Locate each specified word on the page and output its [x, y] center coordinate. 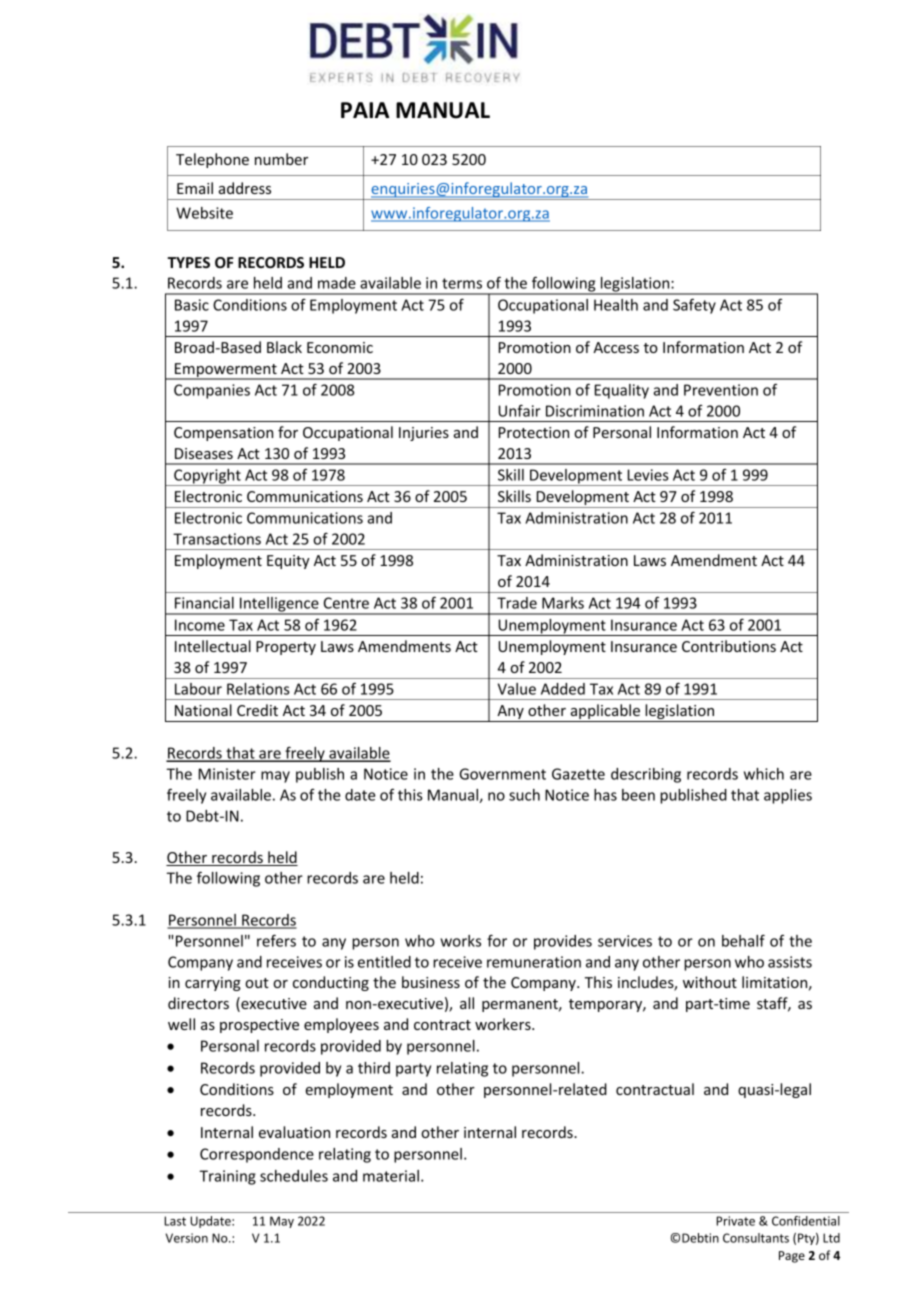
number [281, 159]
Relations [258, 689]
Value [517, 689]
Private [735, 1221]
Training [228, 1177]
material [391, 1176]
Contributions [729, 646]
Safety [694, 306]
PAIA [365, 110]
